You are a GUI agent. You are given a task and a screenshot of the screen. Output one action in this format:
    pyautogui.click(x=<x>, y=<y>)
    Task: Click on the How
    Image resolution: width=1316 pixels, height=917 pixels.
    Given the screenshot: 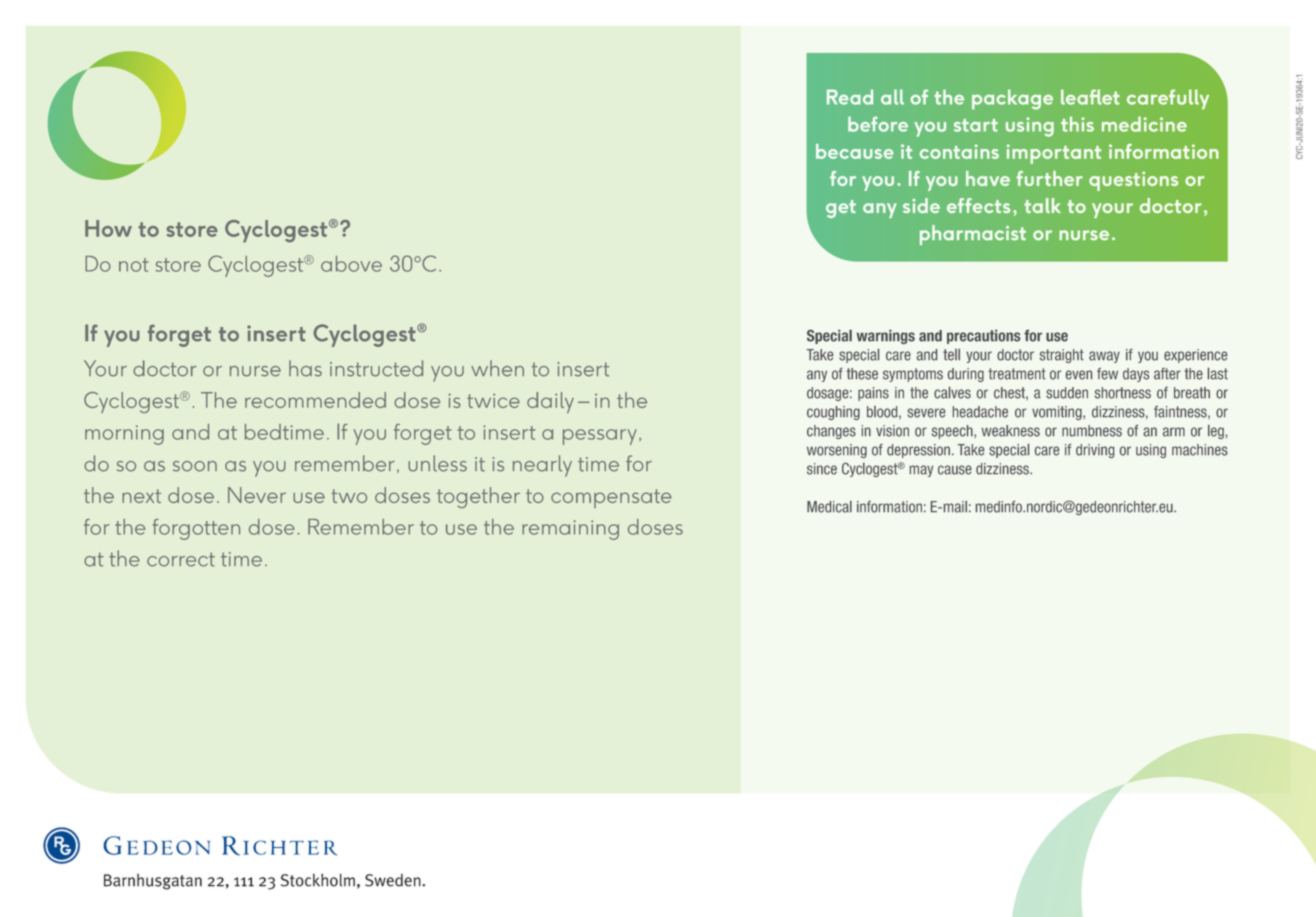 What is the action you would take?
    pyautogui.click(x=108, y=228)
